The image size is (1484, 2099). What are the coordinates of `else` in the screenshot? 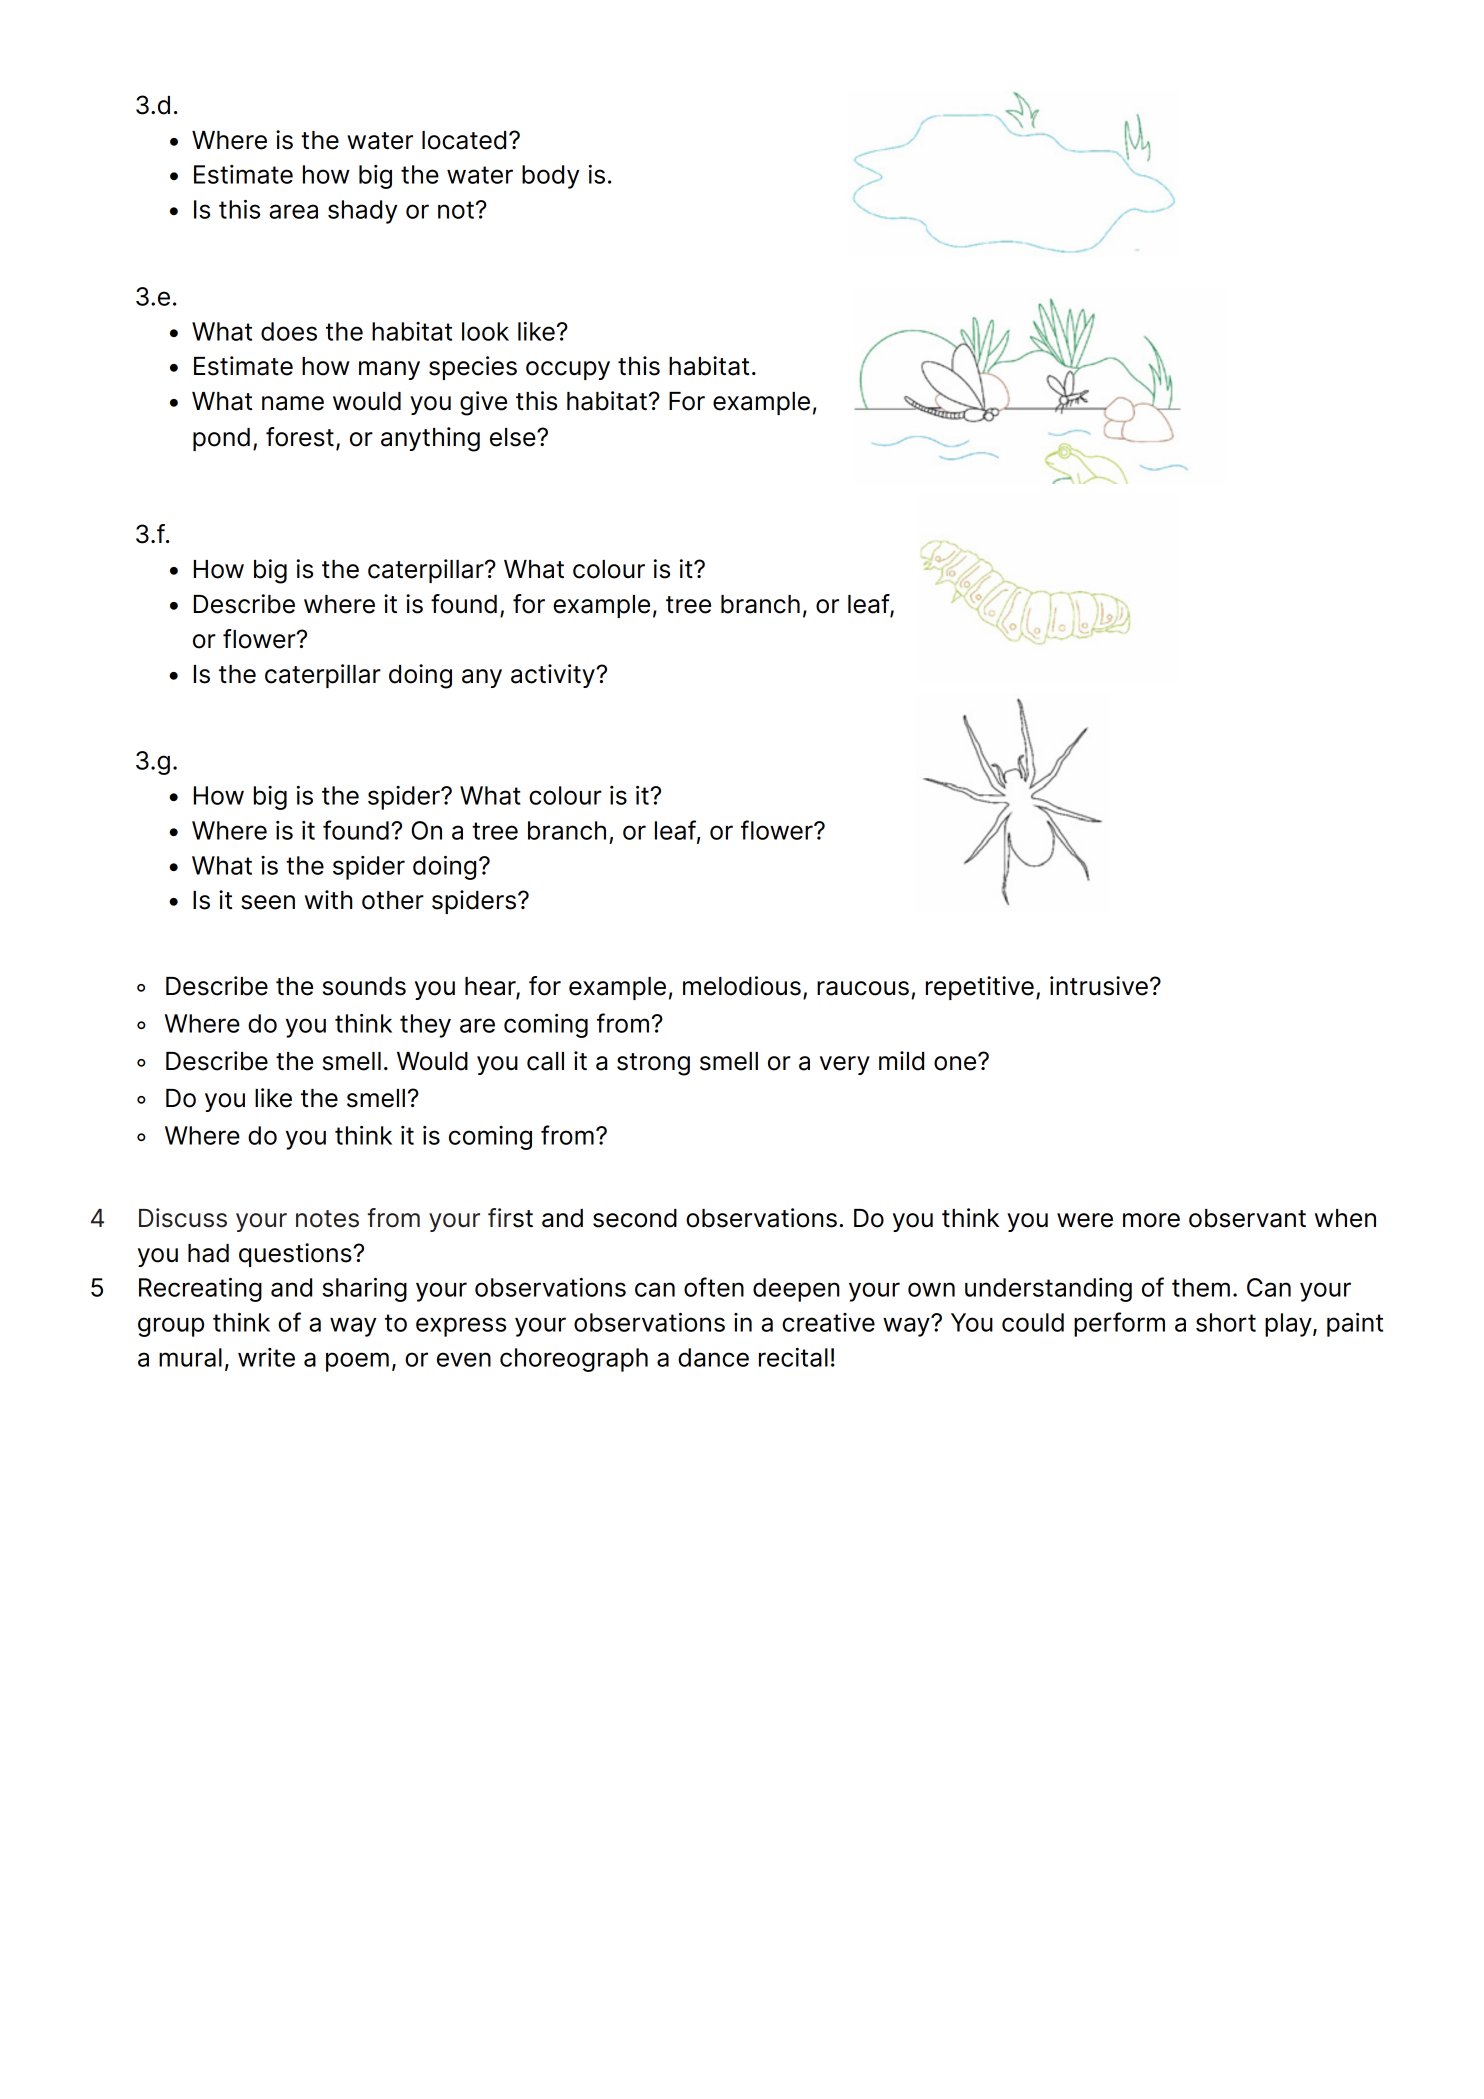 It's located at (514, 437).
